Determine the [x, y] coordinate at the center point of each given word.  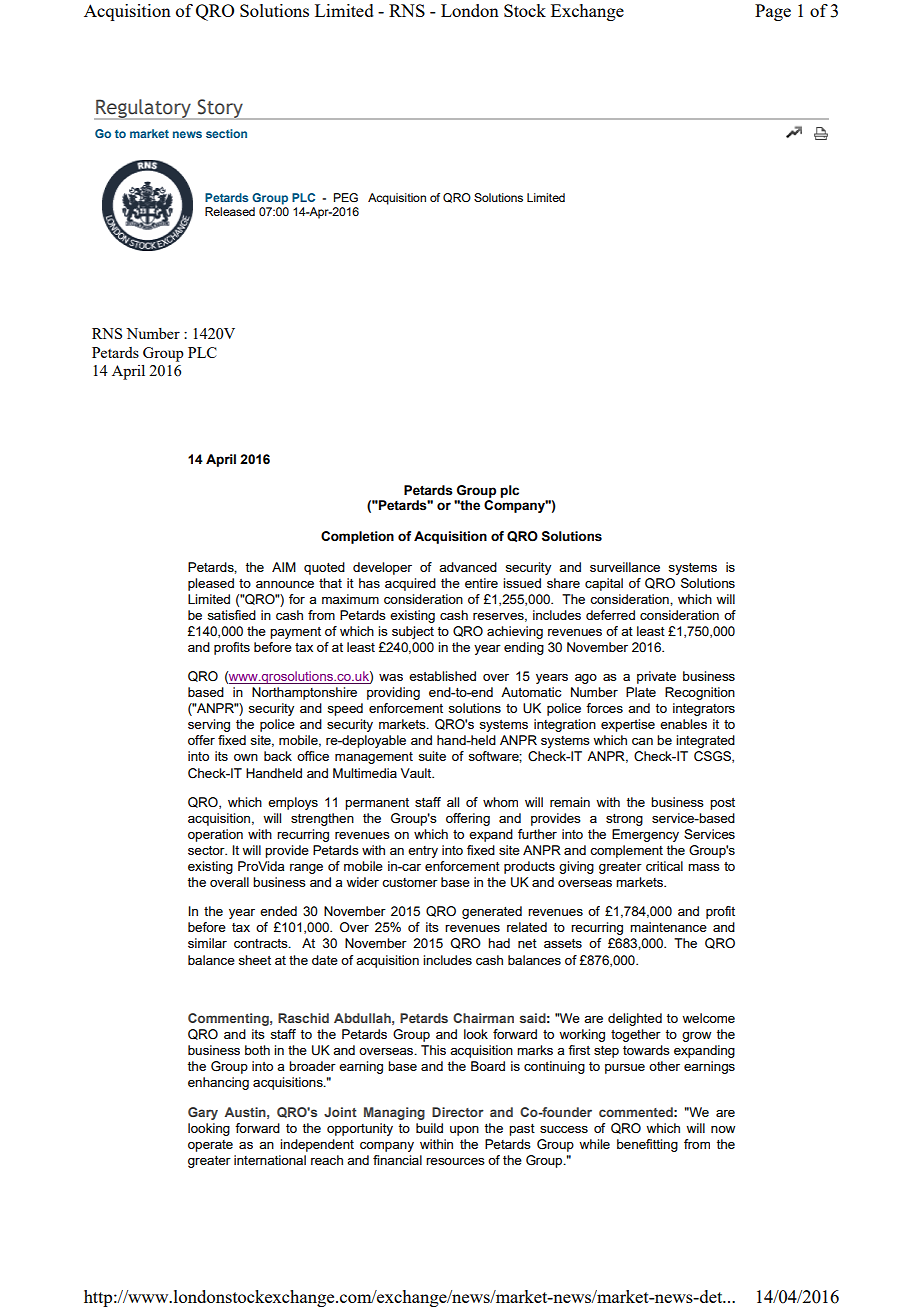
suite [432, 756]
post [722, 804]
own [246, 757]
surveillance [625, 567]
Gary [203, 1113]
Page [773, 12]
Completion [357, 537]
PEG [346, 197]
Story [220, 109]
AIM [284, 567]
